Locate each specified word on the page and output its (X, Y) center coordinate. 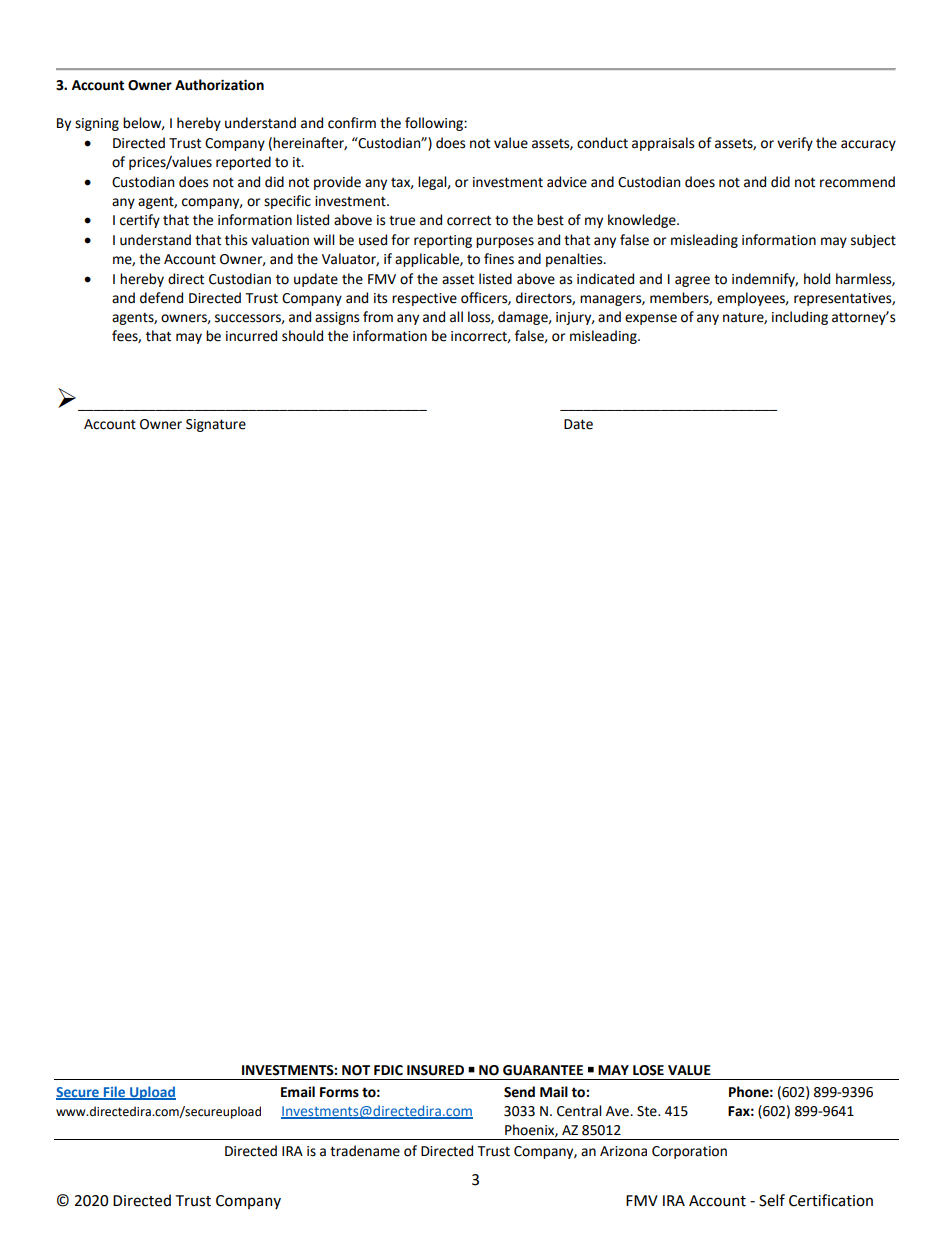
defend (161, 298)
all (456, 317)
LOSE (648, 1070)
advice (567, 182)
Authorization (219, 85)
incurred (251, 336)
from (378, 317)
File (114, 1092)
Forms (339, 1092)
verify (795, 144)
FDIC (388, 1070)
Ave (618, 1111)
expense (651, 319)
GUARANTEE (543, 1070)
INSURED (435, 1070)
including (800, 318)
